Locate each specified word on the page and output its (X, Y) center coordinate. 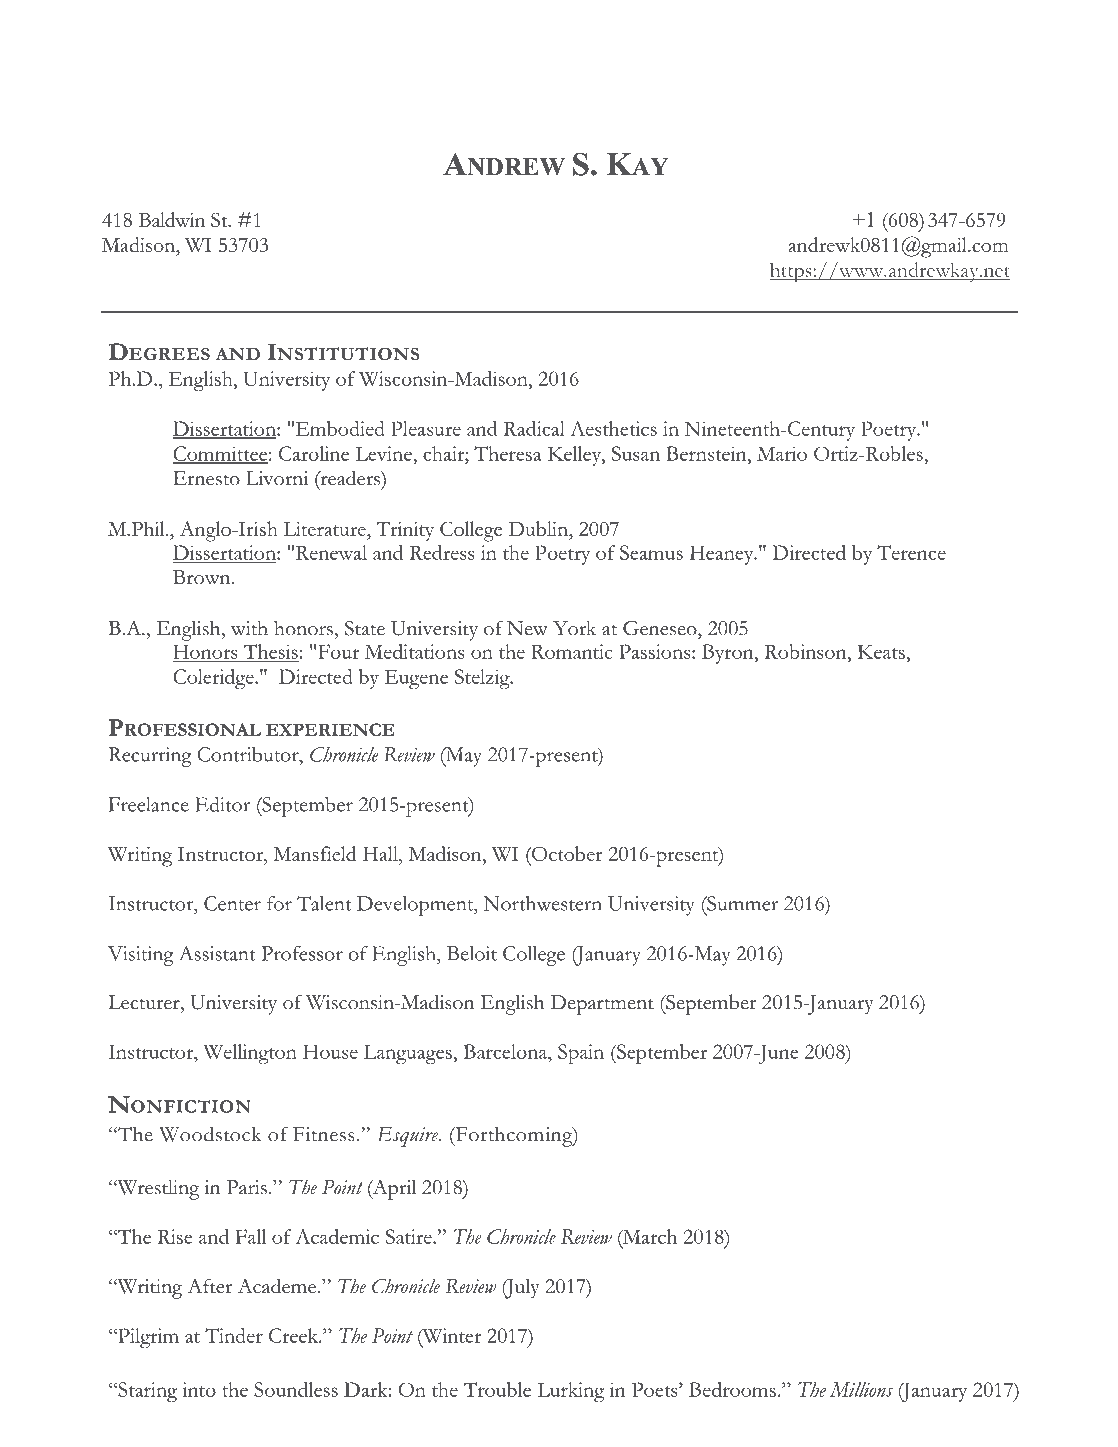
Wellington (250, 1054)
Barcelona (506, 1051)
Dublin (539, 528)
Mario (782, 453)
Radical (534, 428)
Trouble (497, 1389)
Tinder (234, 1335)
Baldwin (172, 219)
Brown (203, 577)
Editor (222, 804)
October (566, 853)
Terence (911, 552)
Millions (861, 1389)
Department (602, 1005)
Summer (741, 903)
